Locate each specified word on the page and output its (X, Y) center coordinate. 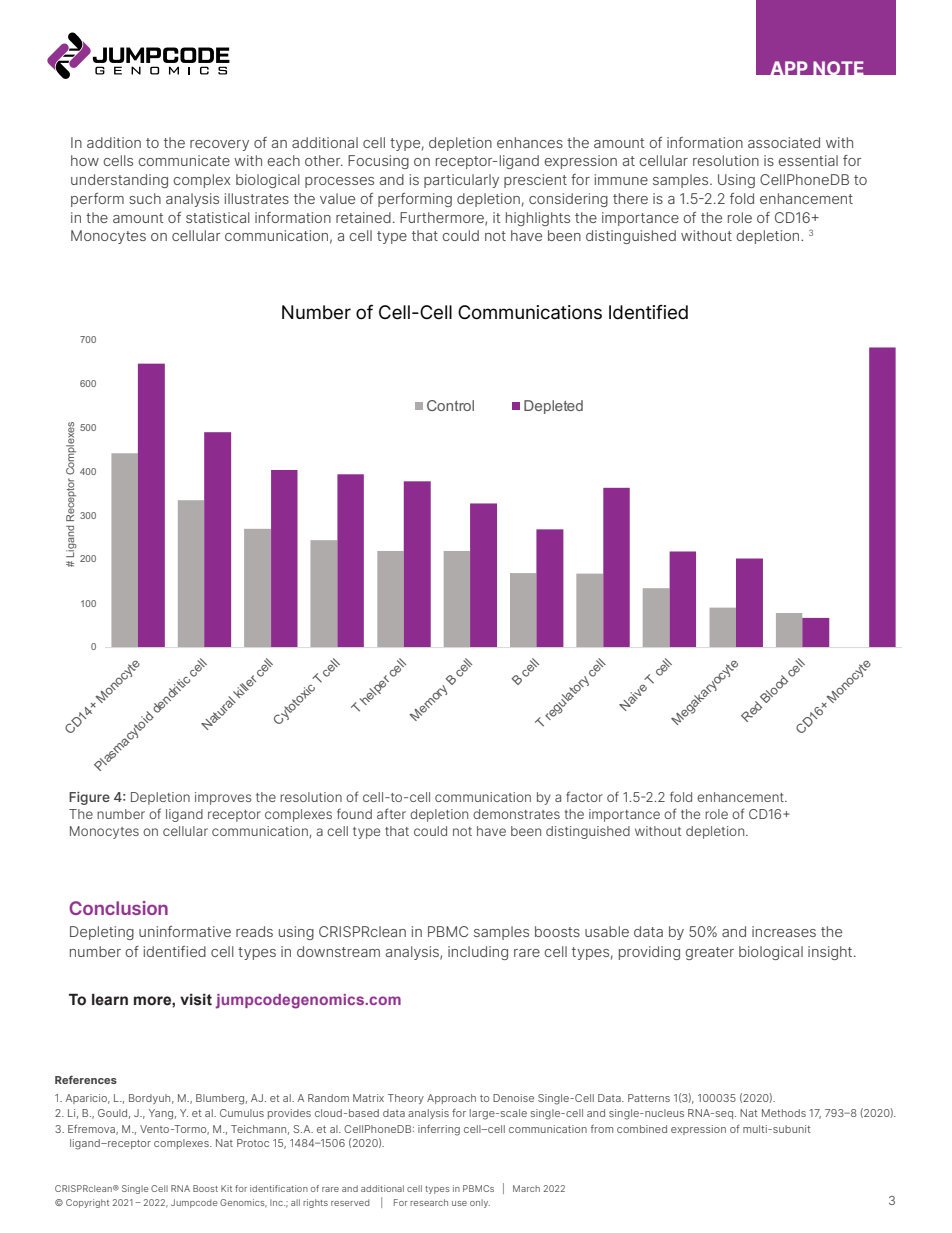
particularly (461, 181)
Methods (784, 1113)
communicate (184, 160)
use (459, 1203)
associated (784, 142)
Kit (226, 1188)
